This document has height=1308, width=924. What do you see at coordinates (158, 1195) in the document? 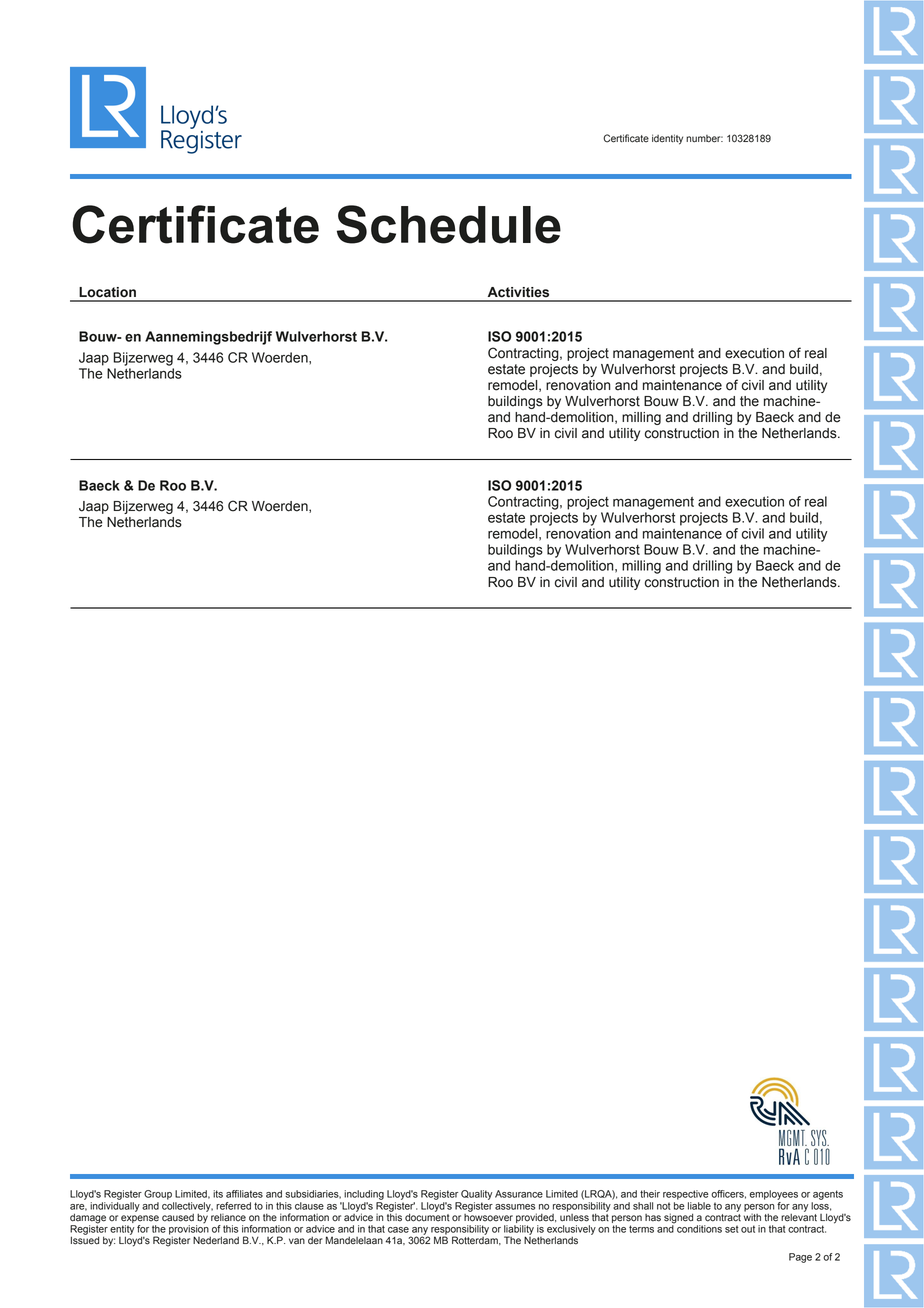
I see `Group` at bounding box center [158, 1195].
